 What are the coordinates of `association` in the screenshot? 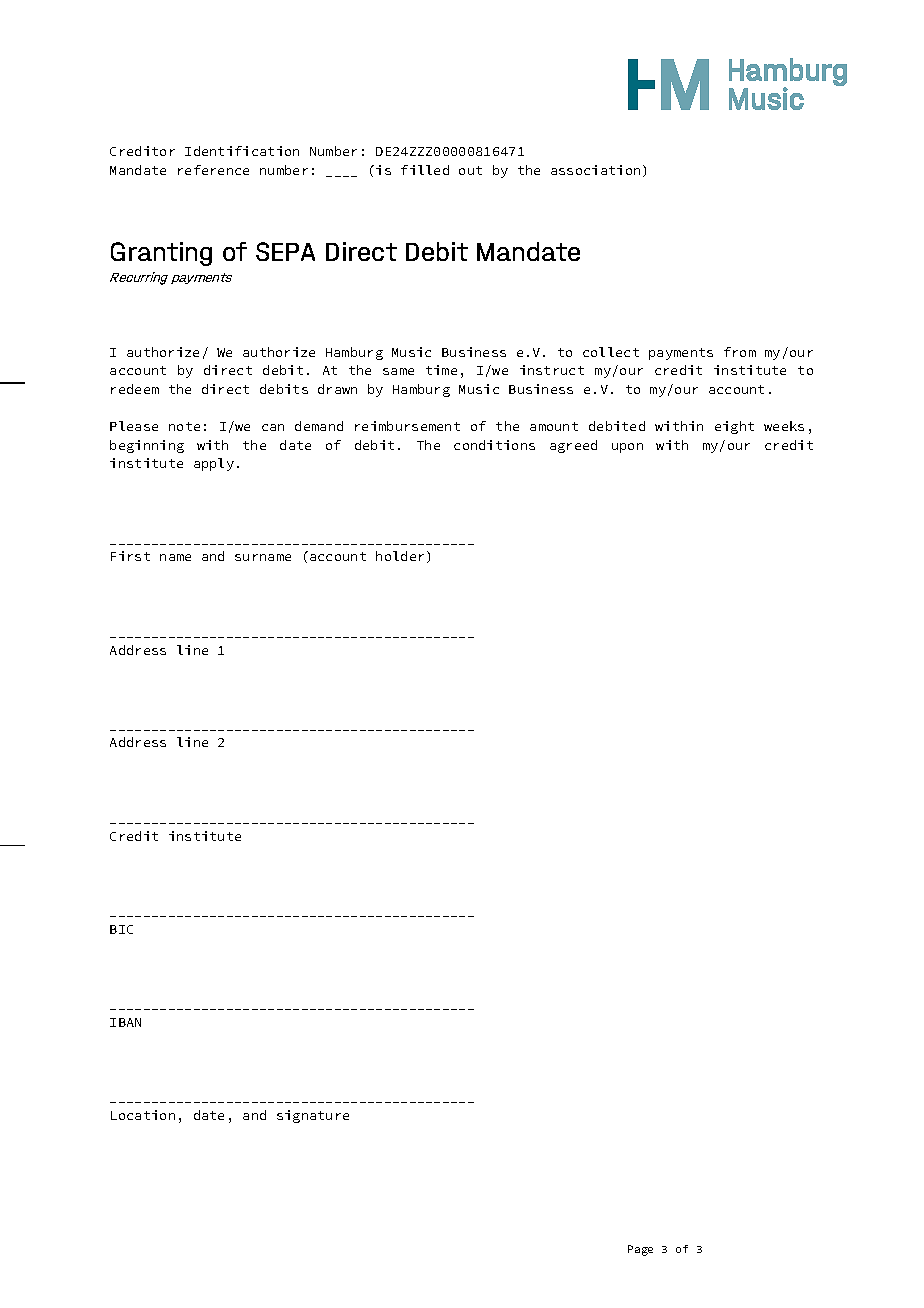 It's located at (595, 170).
